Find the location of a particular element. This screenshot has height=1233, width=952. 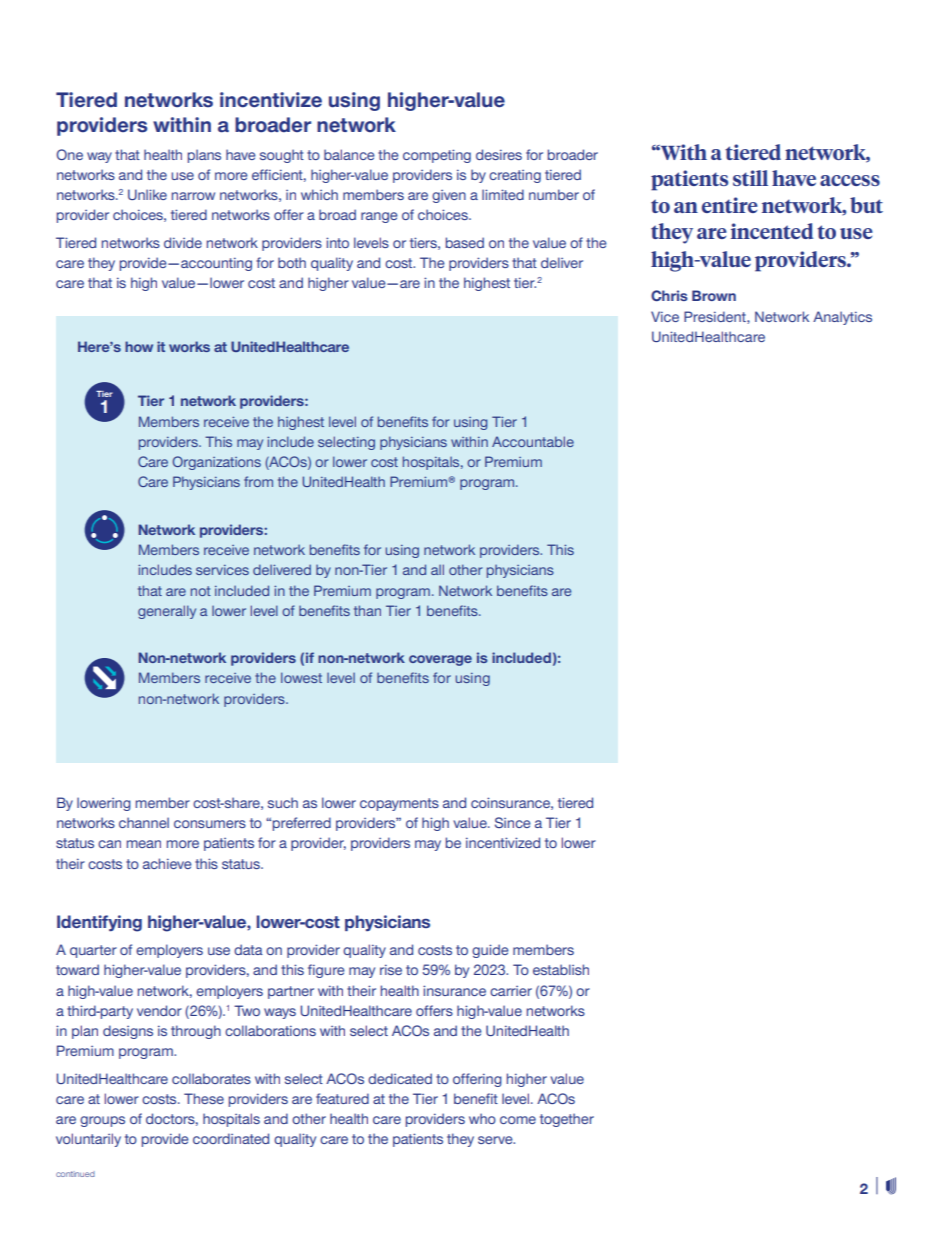

coordinated is located at coordinates (231, 1138).
